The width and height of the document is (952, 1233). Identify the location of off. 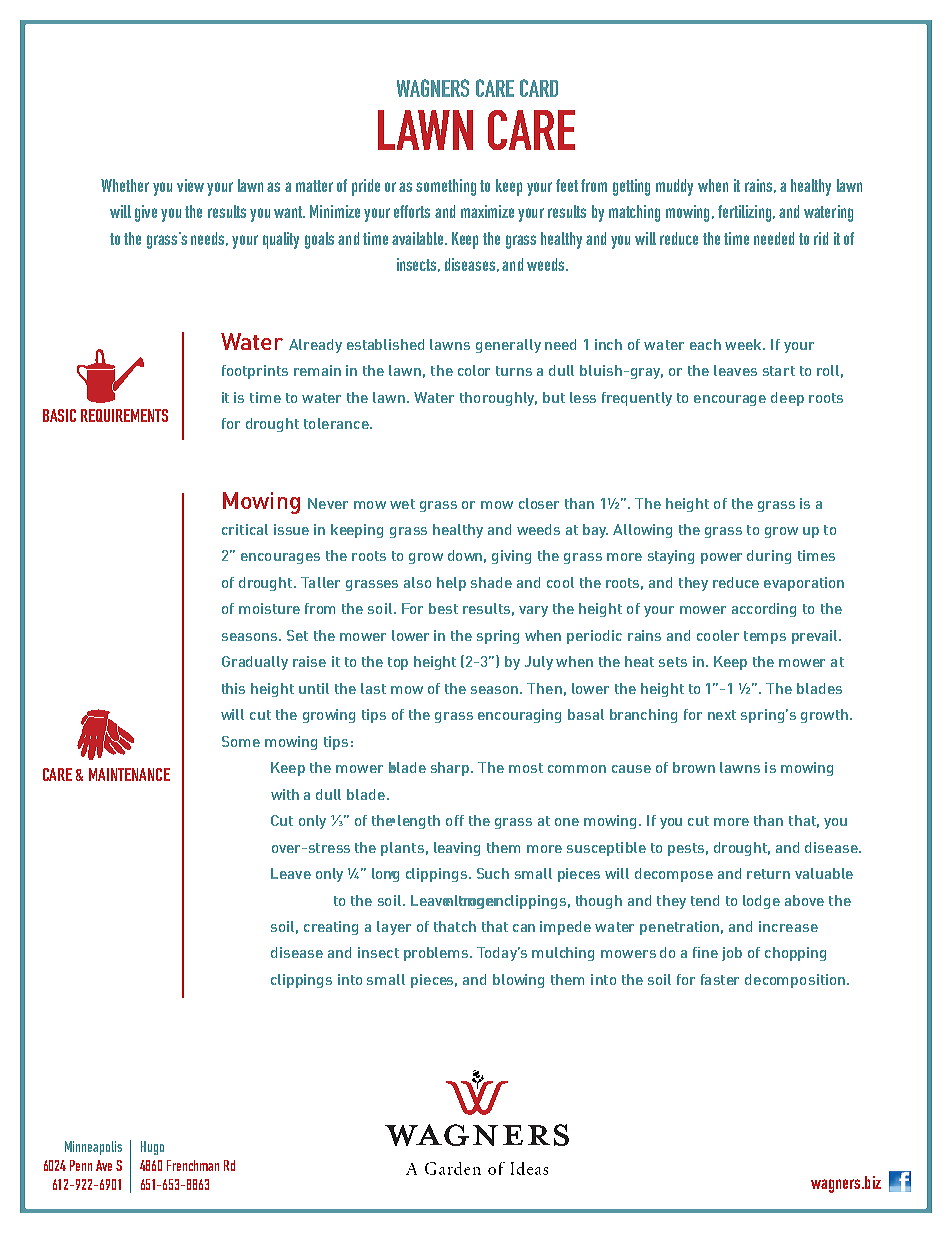
(455, 820).
